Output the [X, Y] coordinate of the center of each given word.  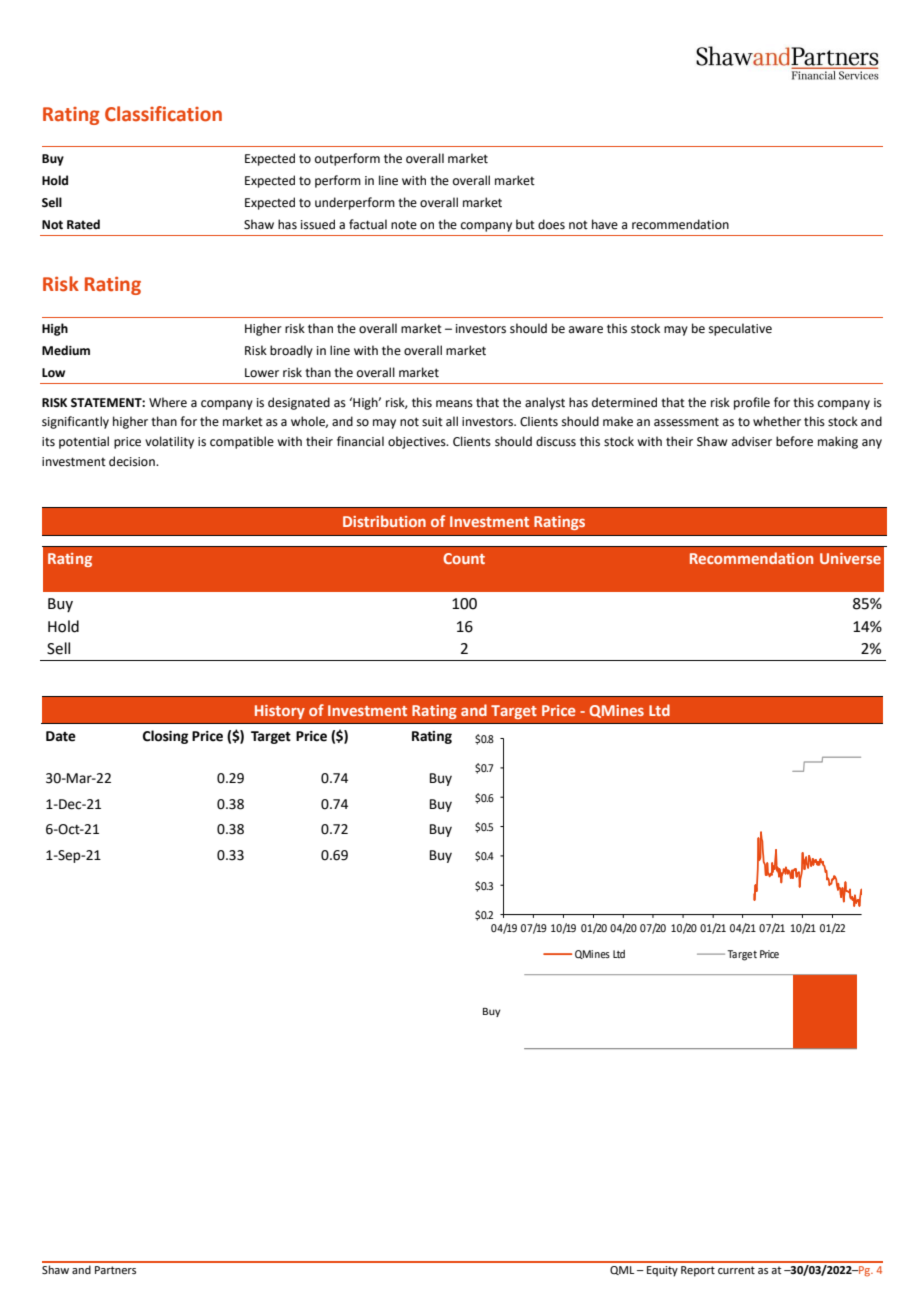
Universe [850, 558]
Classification [163, 114]
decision [133, 461]
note [404, 225]
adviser [752, 441]
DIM [489, 758]
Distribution [384, 521]
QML [622, 1270]
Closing [165, 737]
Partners [115, 1270]
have [605, 224]
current [736, 1270]
